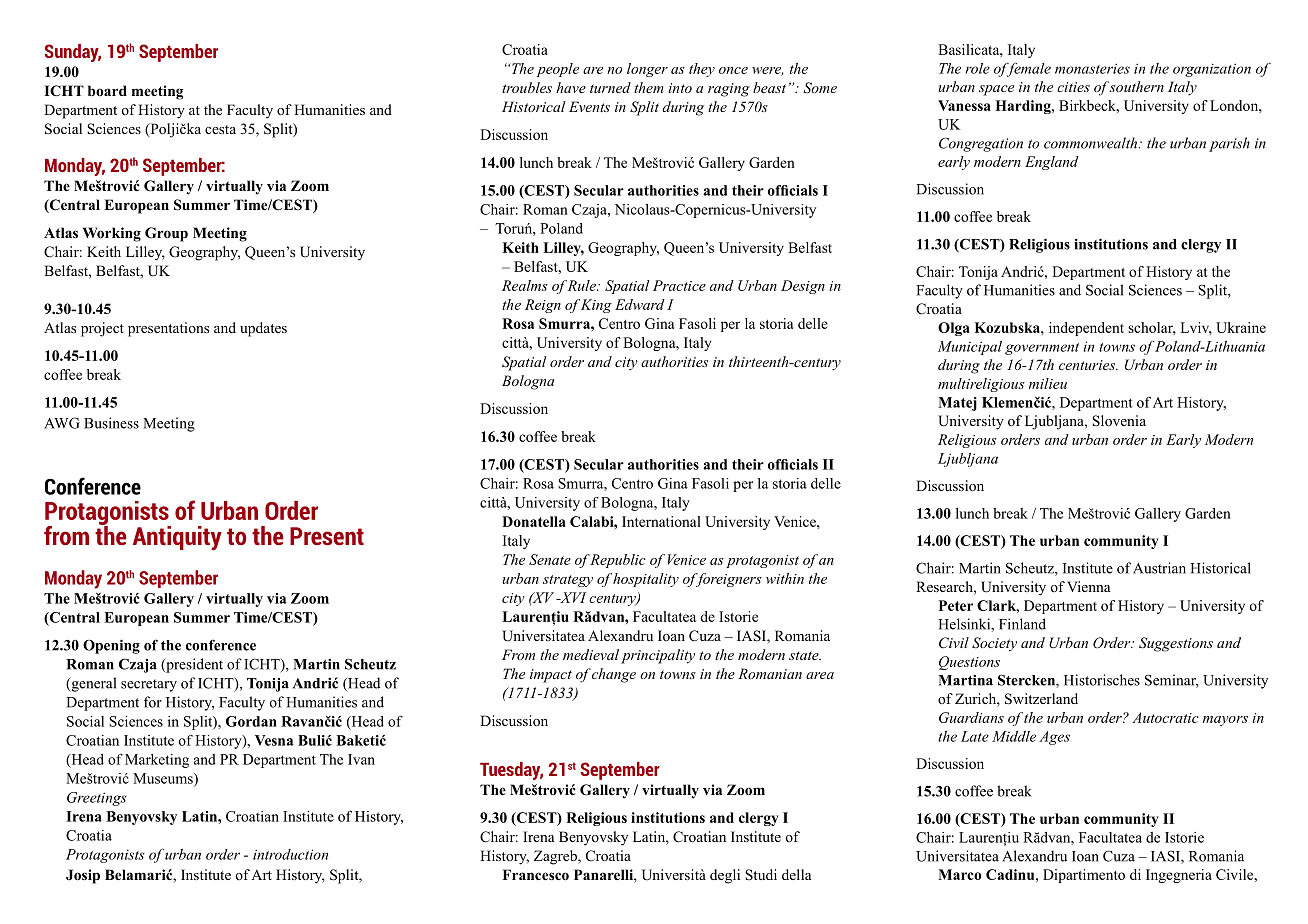  I want to click on board, so click(107, 90).
